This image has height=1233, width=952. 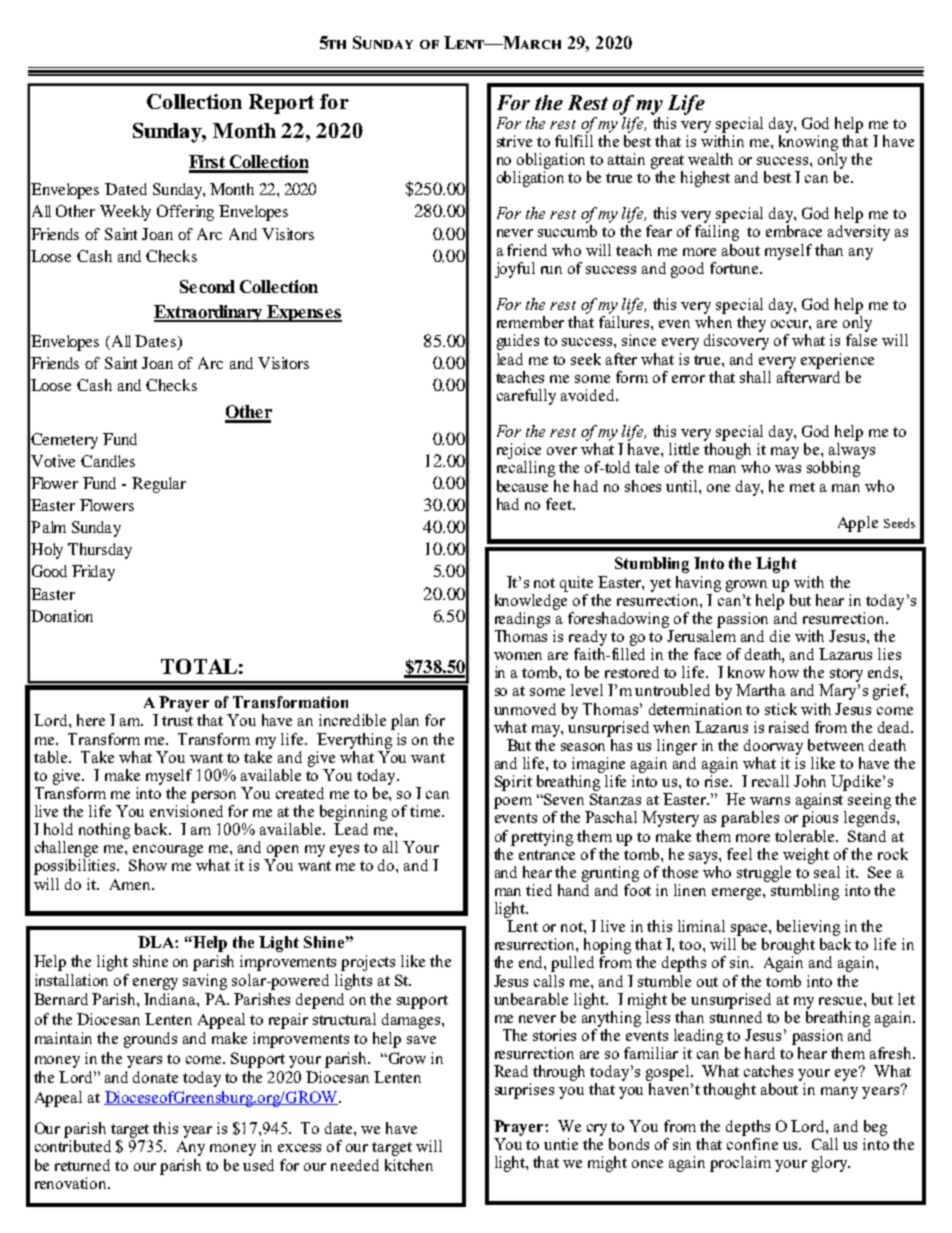 I want to click on strive, so click(x=514, y=141).
